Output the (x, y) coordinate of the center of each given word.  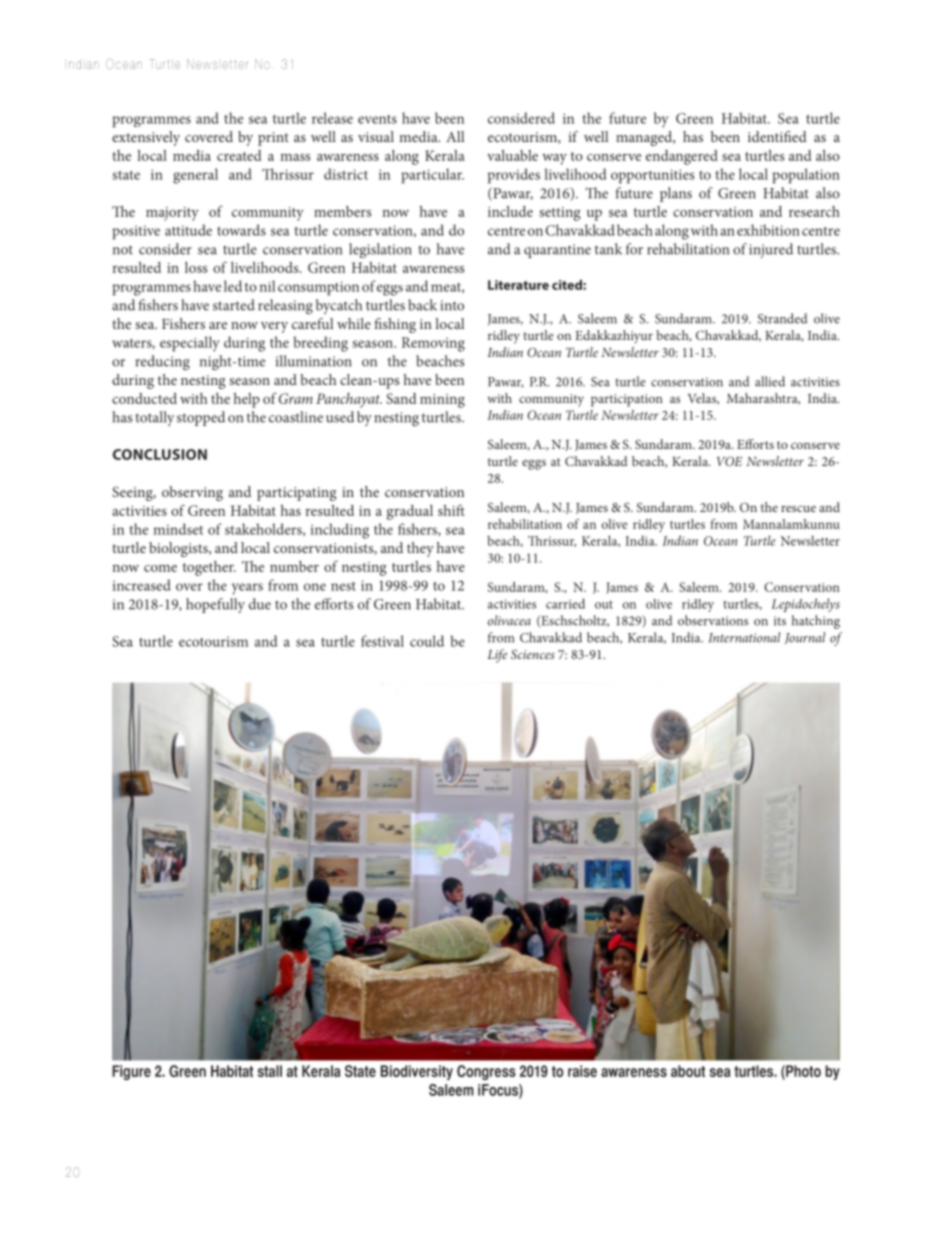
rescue (798, 508)
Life (497, 656)
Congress (486, 1072)
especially (189, 344)
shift (451, 510)
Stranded (782, 318)
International (744, 637)
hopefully (215, 605)
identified (777, 136)
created (239, 155)
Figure (131, 1072)
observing (192, 493)
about (688, 1071)
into (452, 305)
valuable (512, 155)
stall (269, 1071)
